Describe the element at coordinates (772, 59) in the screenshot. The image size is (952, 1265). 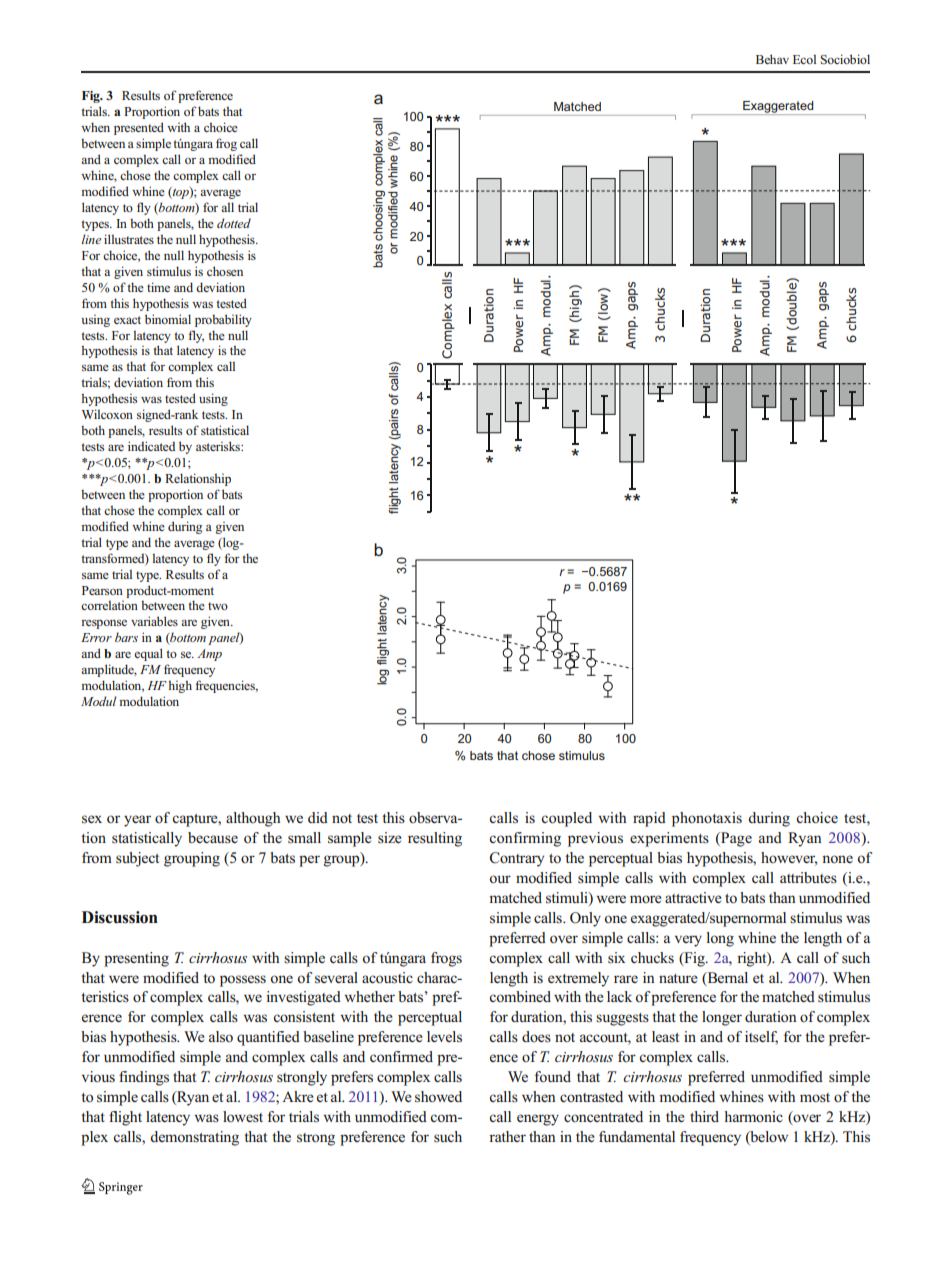
I see `Behav` at that location.
